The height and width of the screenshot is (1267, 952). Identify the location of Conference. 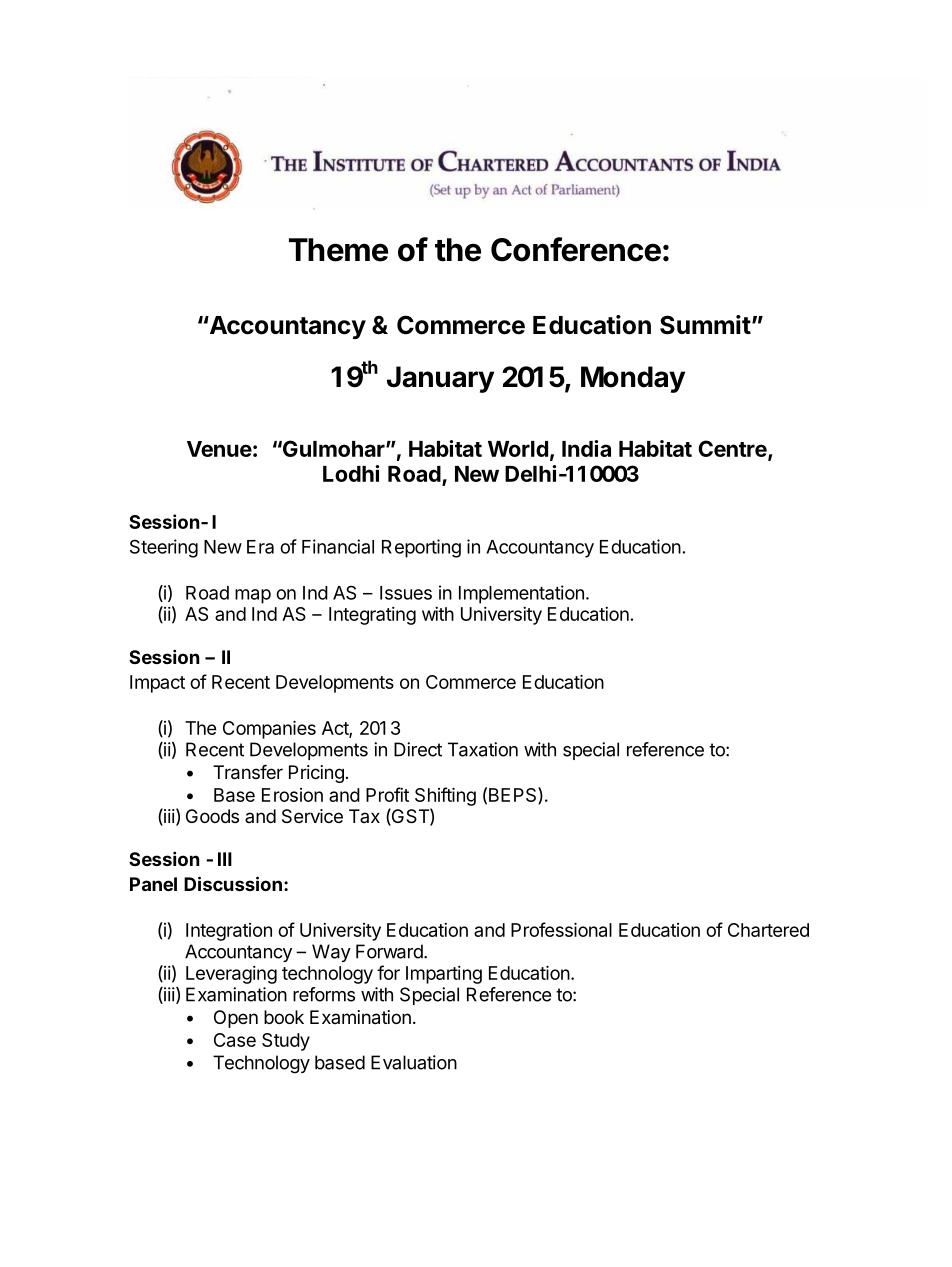
(576, 249).
